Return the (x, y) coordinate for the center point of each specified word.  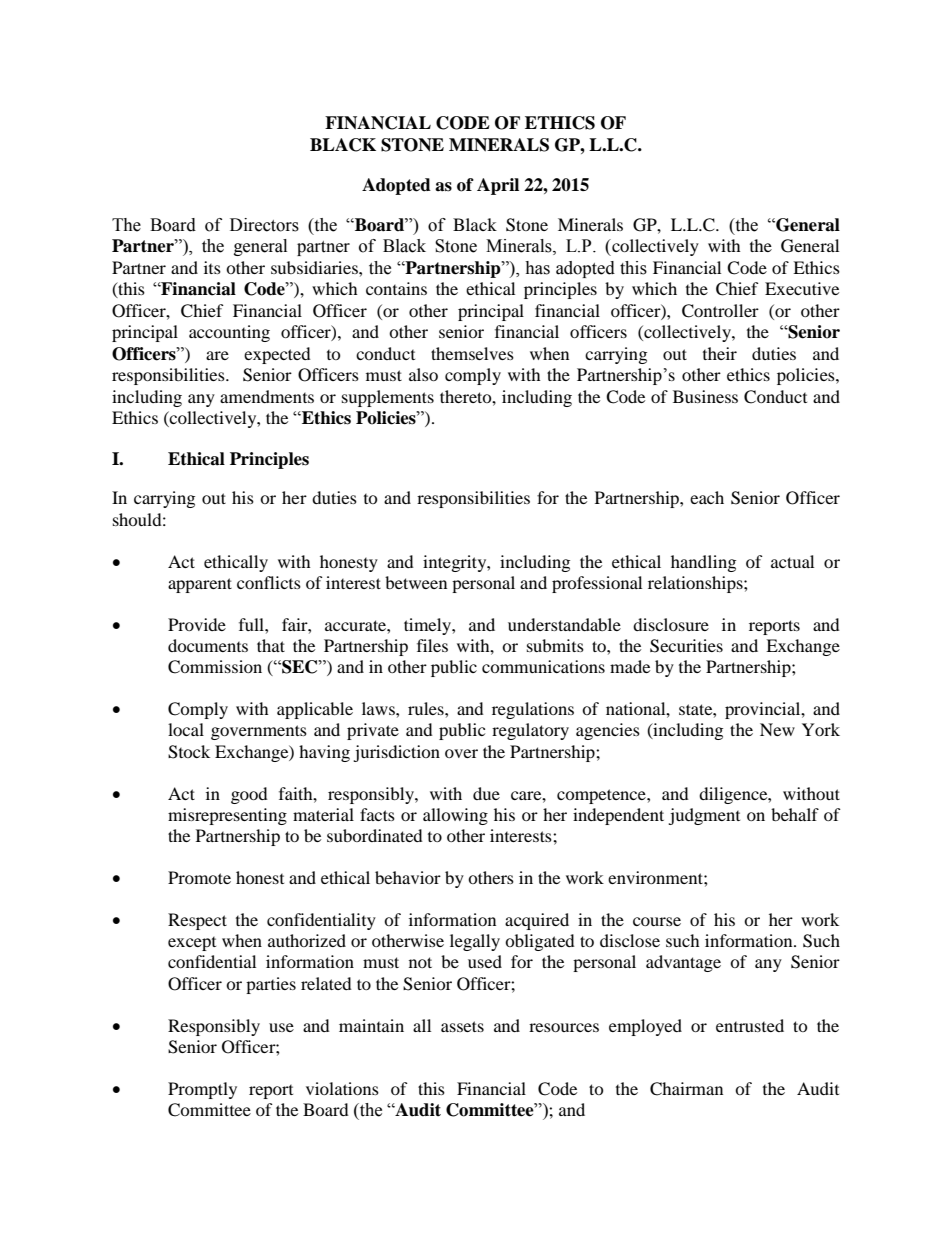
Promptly (202, 1090)
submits (555, 645)
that (271, 645)
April (498, 186)
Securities (686, 646)
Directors (264, 225)
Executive (802, 288)
